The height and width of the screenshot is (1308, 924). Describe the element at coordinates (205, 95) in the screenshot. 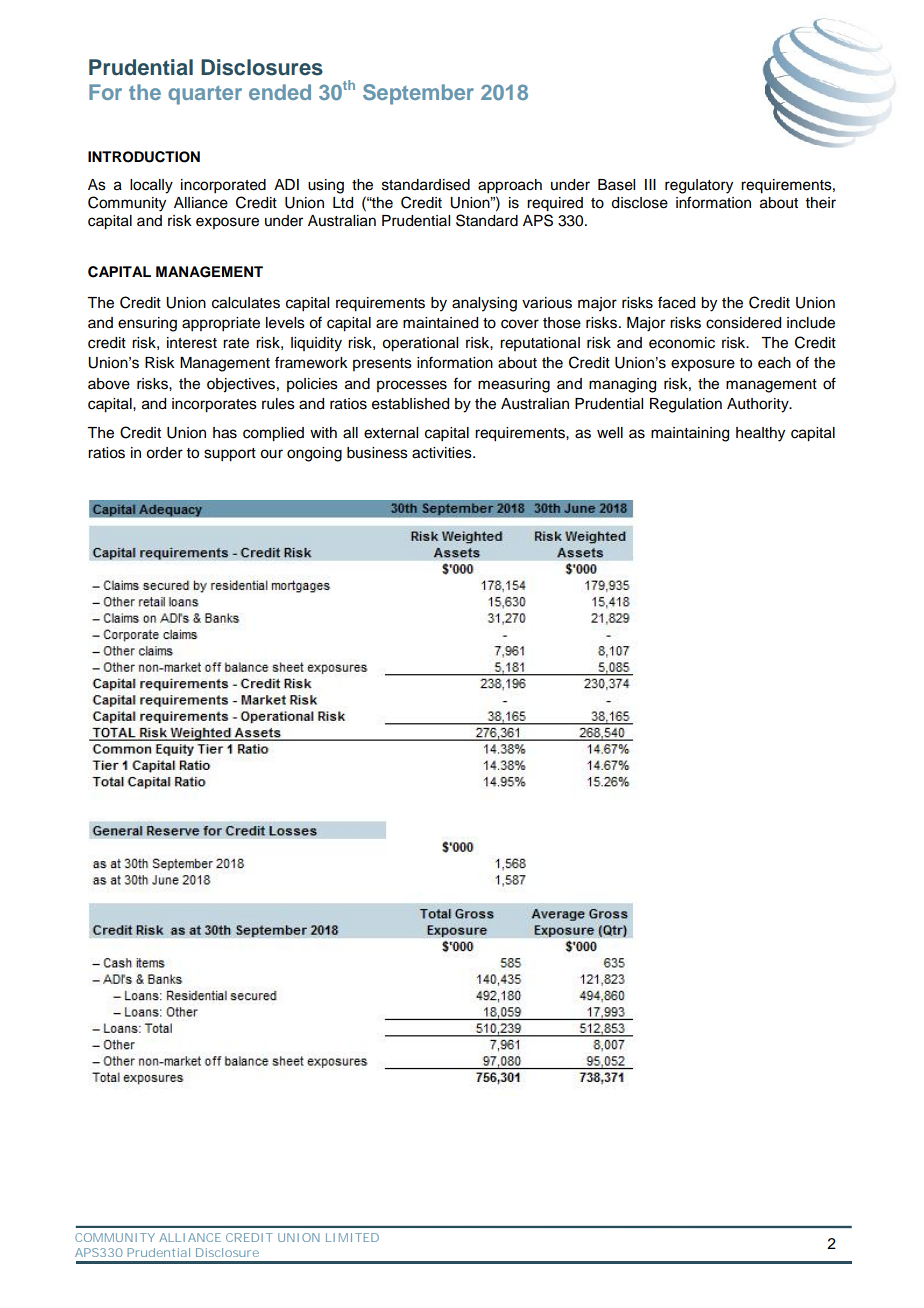

I see `quarter` at that location.
